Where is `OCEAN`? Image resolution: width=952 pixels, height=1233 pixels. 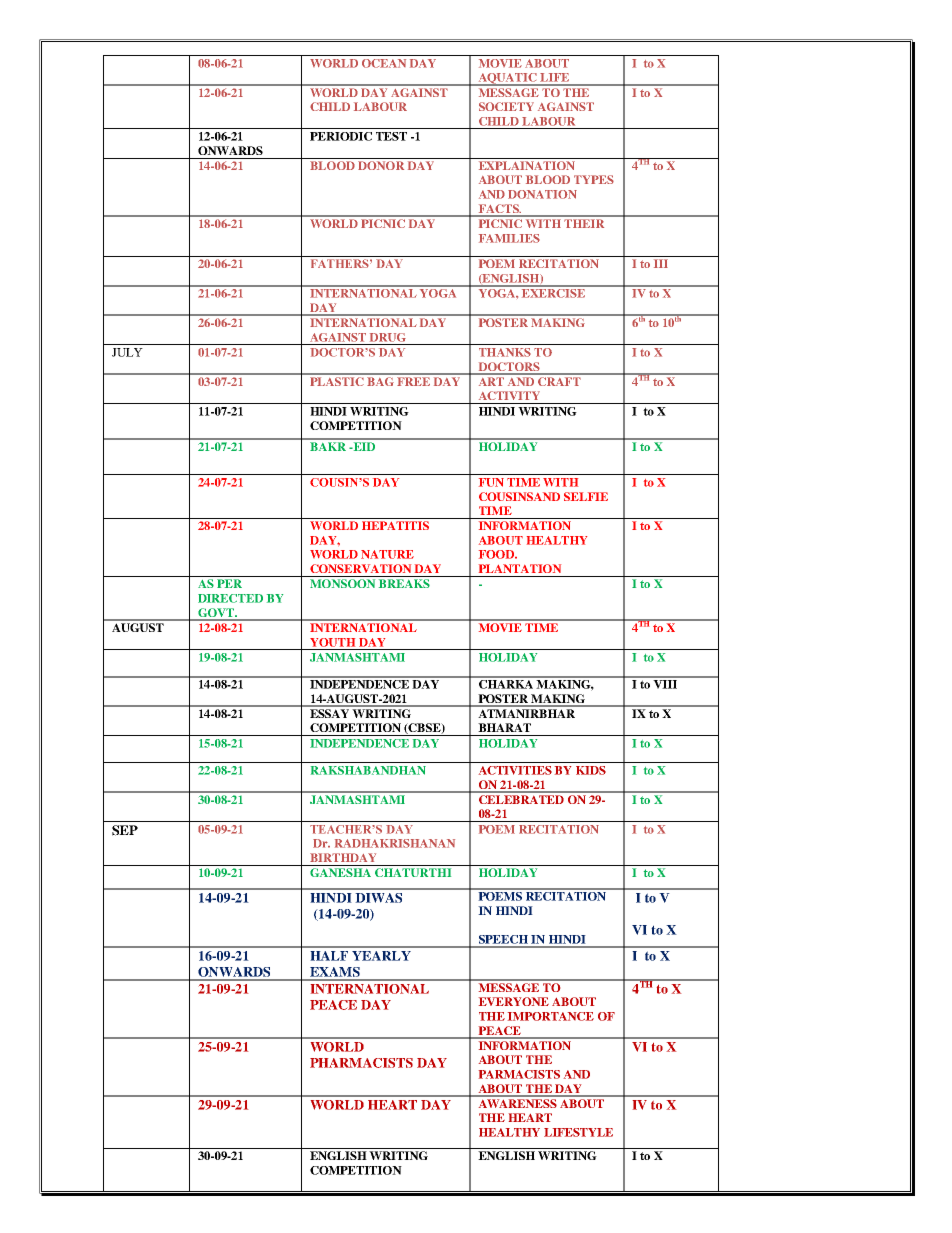
OCEAN is located at coordinates (384, 63).
